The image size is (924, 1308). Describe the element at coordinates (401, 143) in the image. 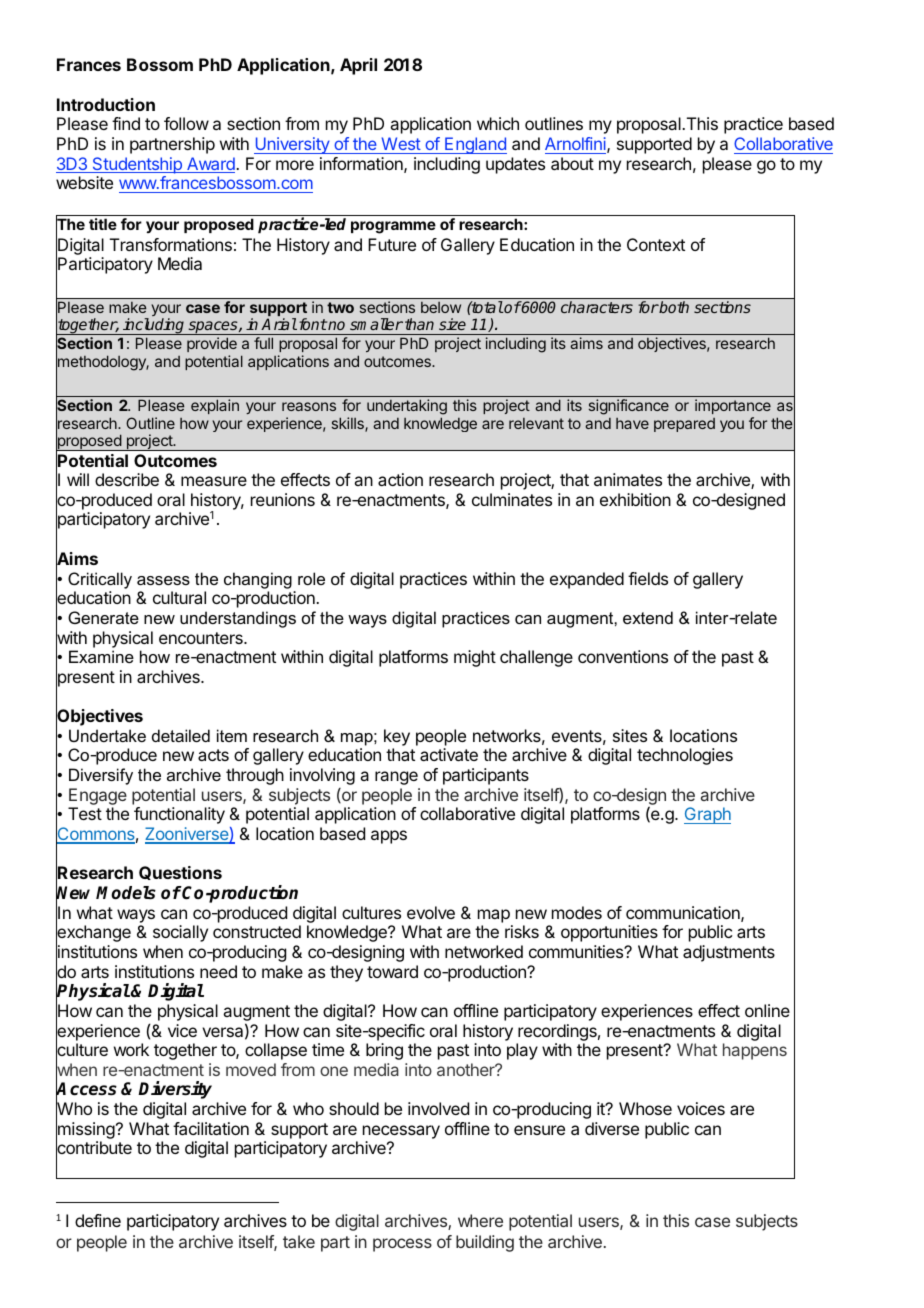

I see `West` at that location.
